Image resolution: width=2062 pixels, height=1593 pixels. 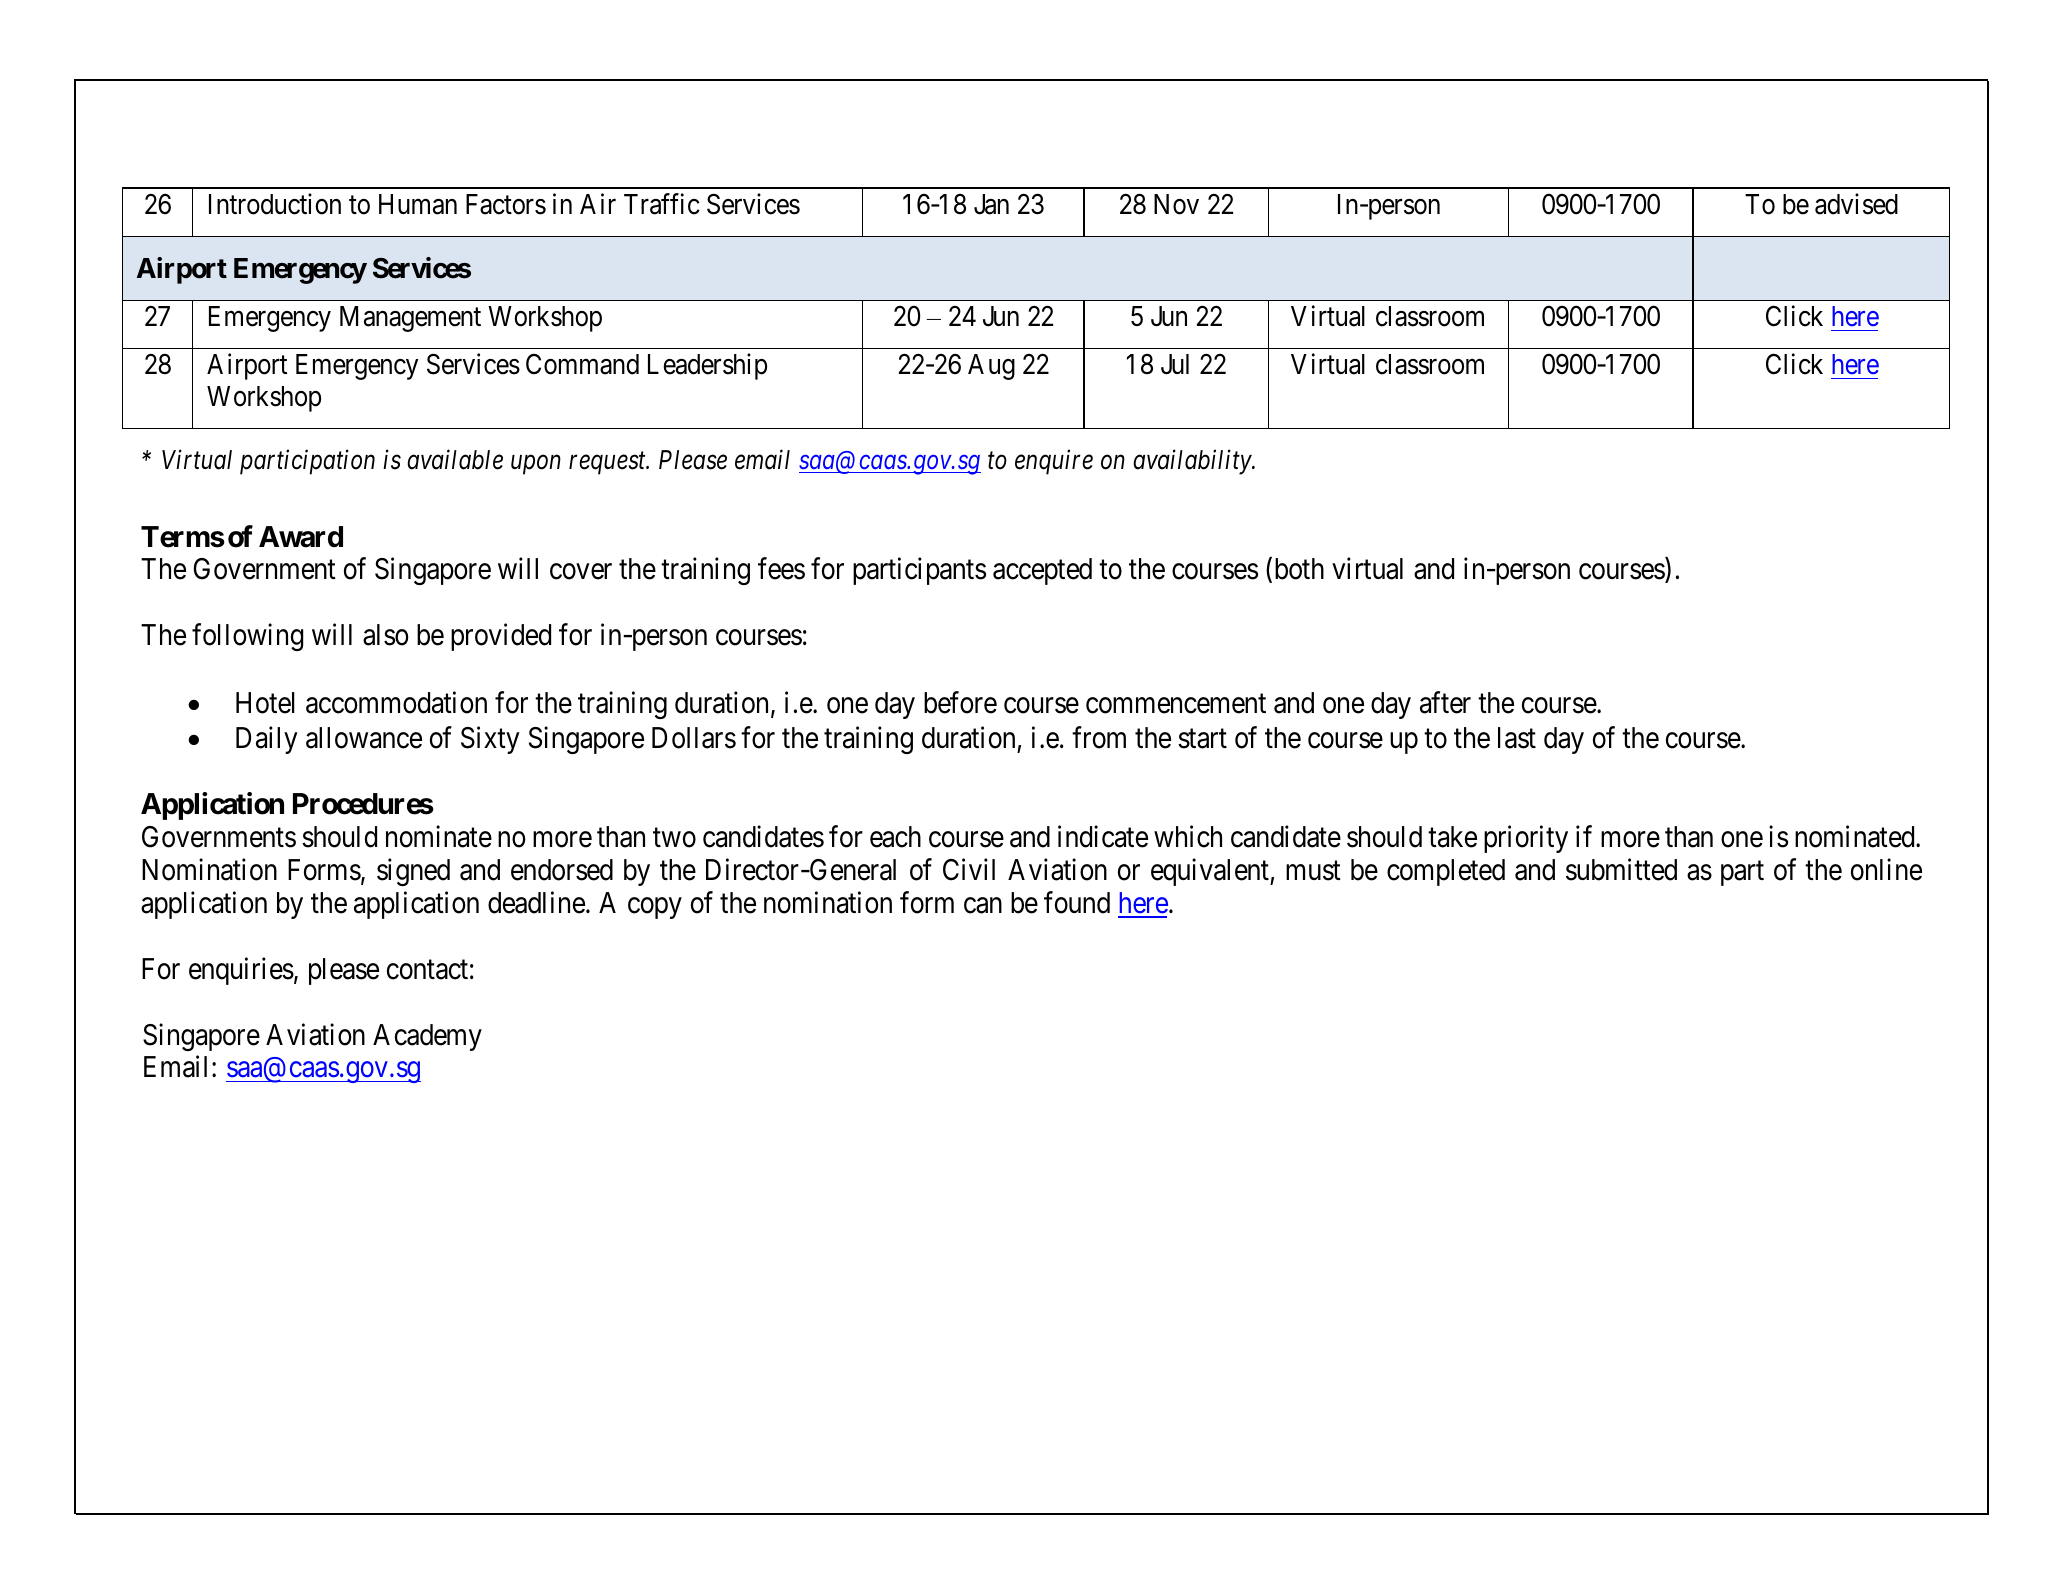 What do you see at coordinates (1054, 462) in the screenshot?
I see `enquire` at bounding box center [1054, 462].
